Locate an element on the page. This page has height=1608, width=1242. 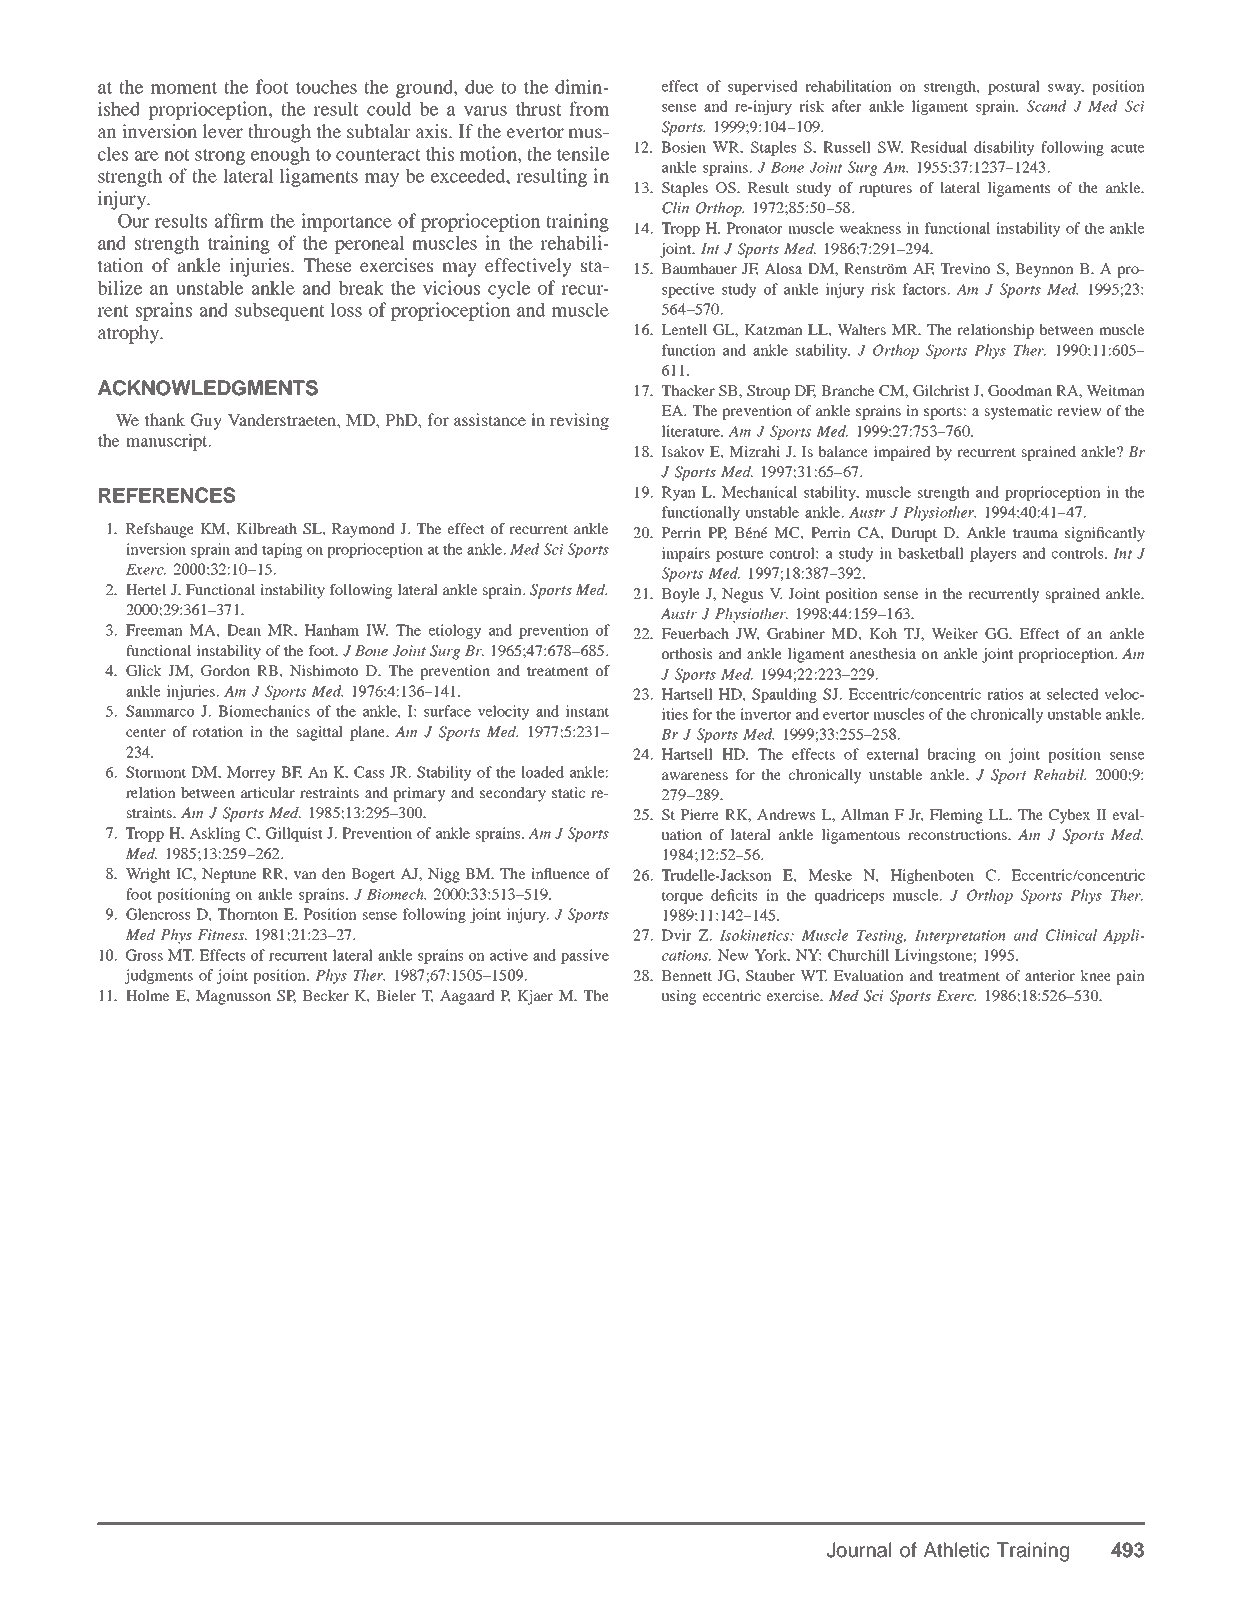
articular is located at coordinates (268, 792).
